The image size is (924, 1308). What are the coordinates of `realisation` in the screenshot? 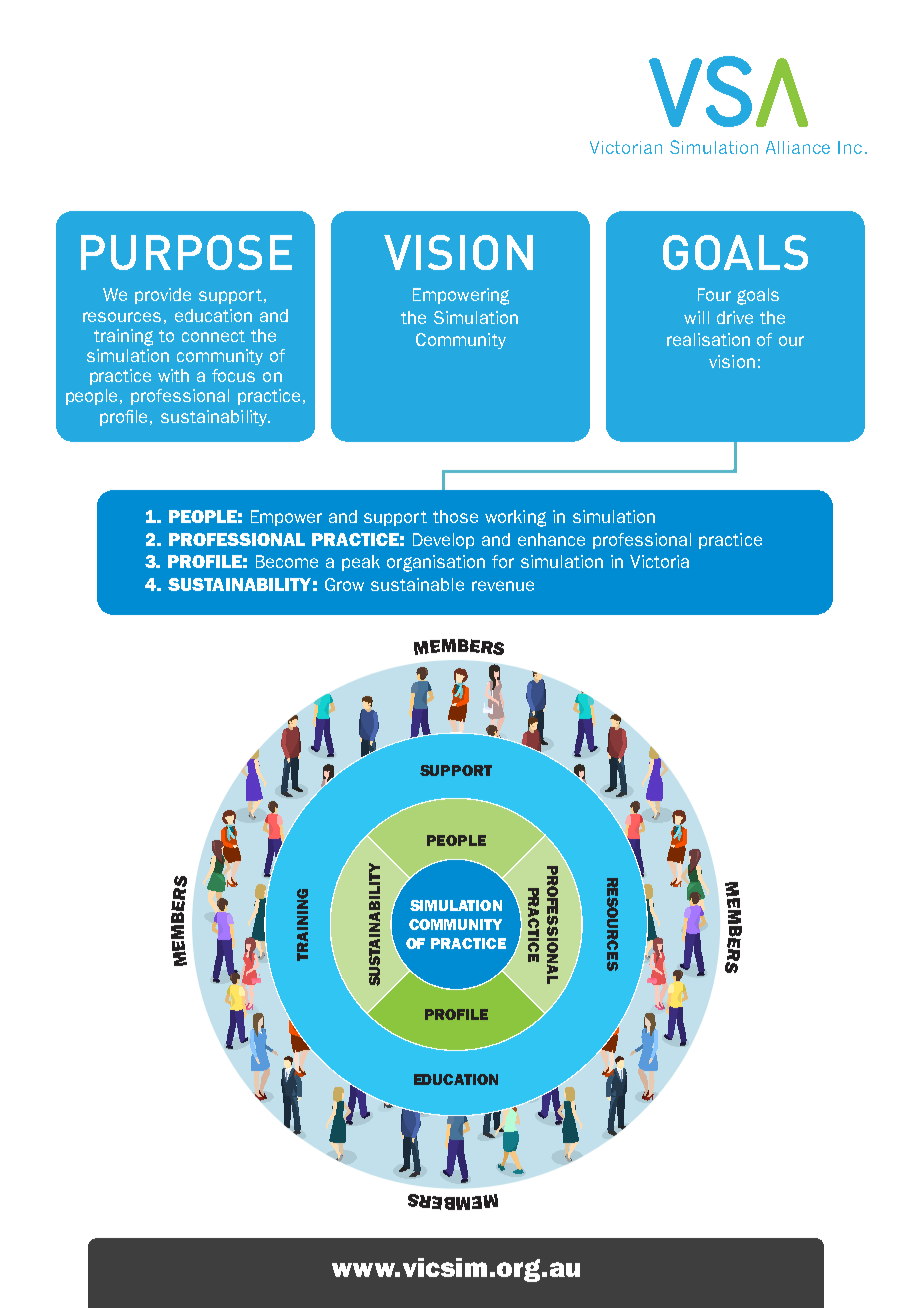 It's located at (708, 339).
